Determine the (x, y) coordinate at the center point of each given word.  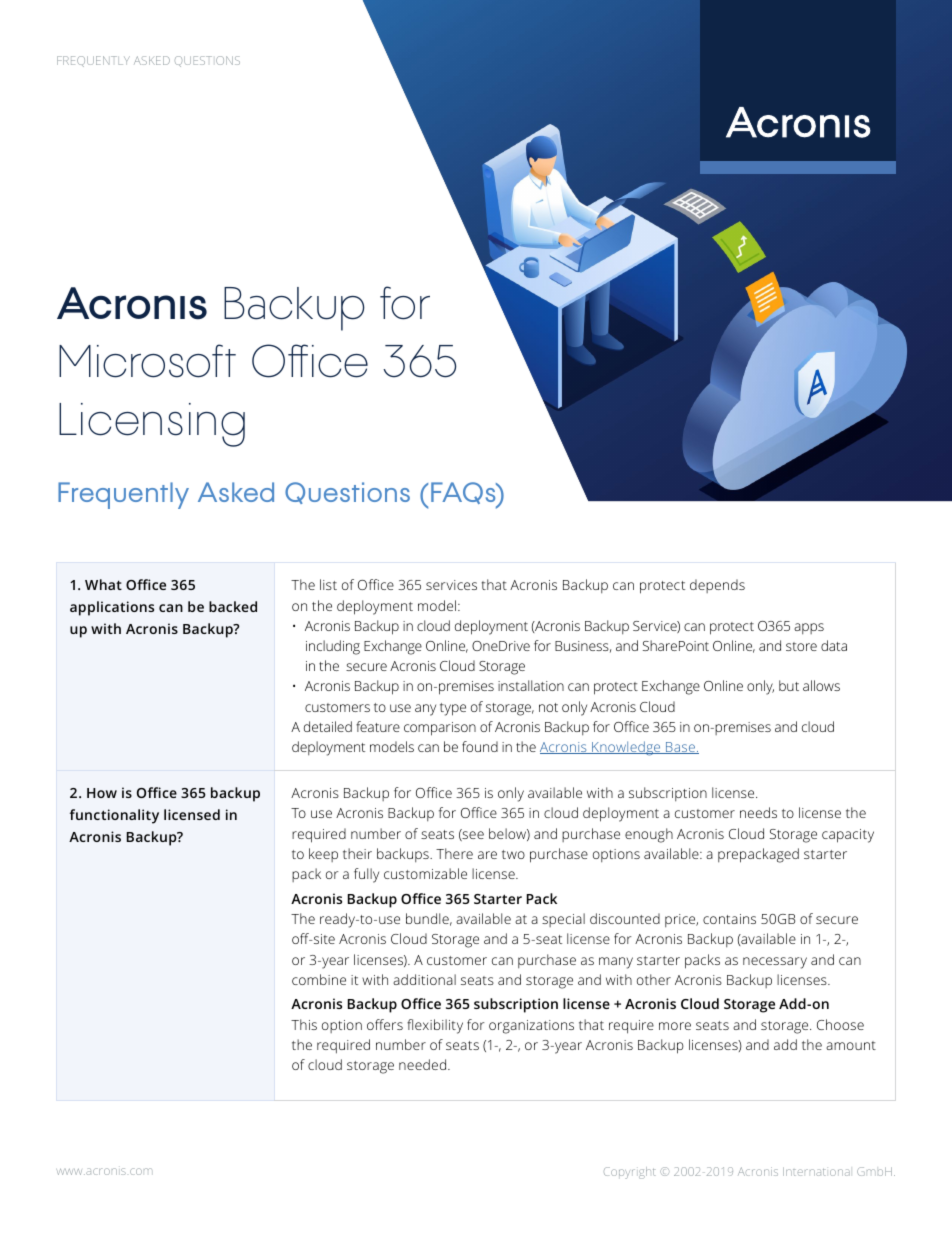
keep (323, 855)
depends (717, 586)
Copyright (629, 1173)
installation (531, 685)
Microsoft (147, 361)
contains (729, 919)
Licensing (152, 425)
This (304, 1024)
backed (233, 606)
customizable (425, 873)
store (801, 646)
